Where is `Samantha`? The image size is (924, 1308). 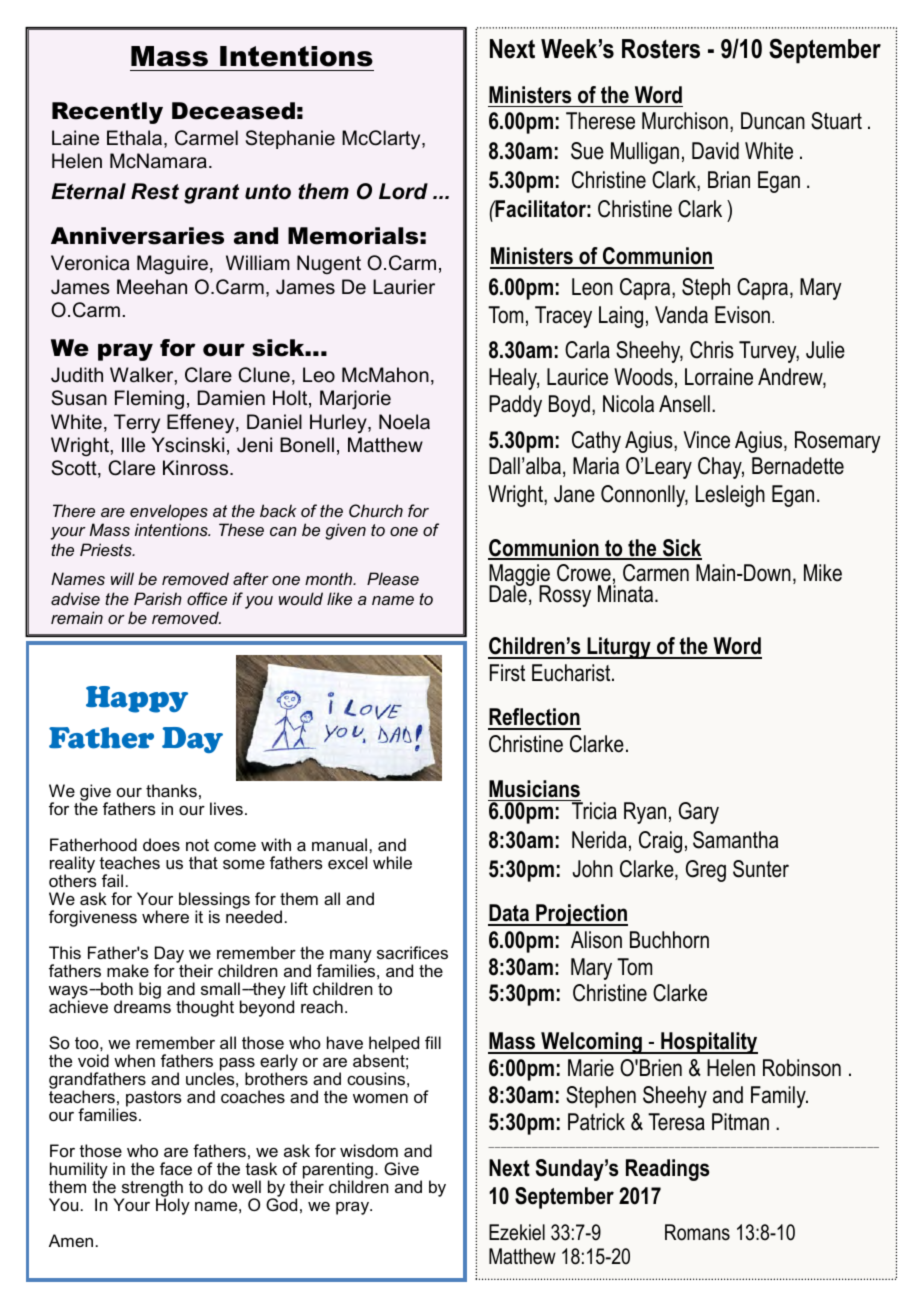 Samantha is located at coordinates (735, 840).
